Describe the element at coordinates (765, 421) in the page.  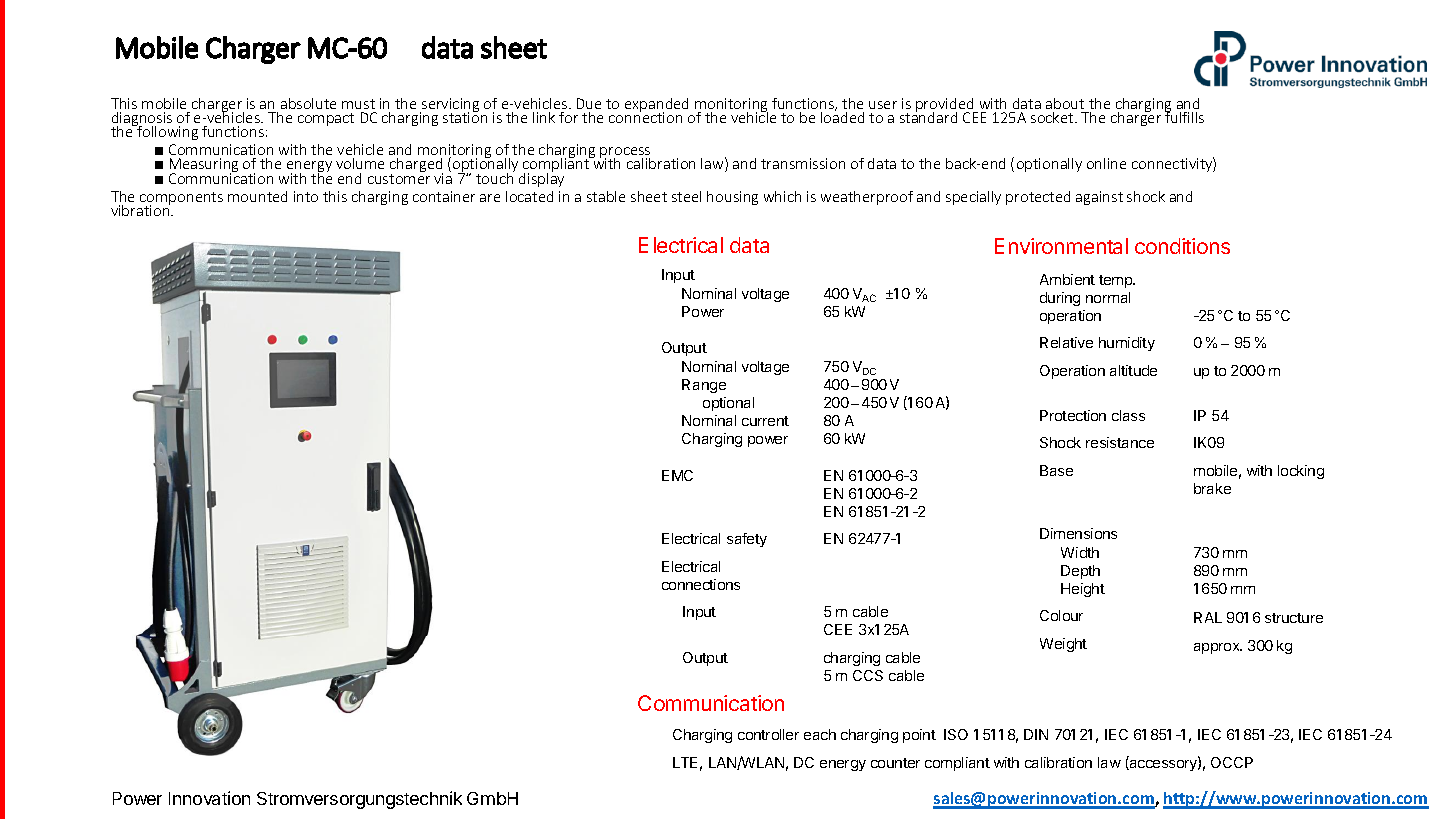
I see `current` at that location.
